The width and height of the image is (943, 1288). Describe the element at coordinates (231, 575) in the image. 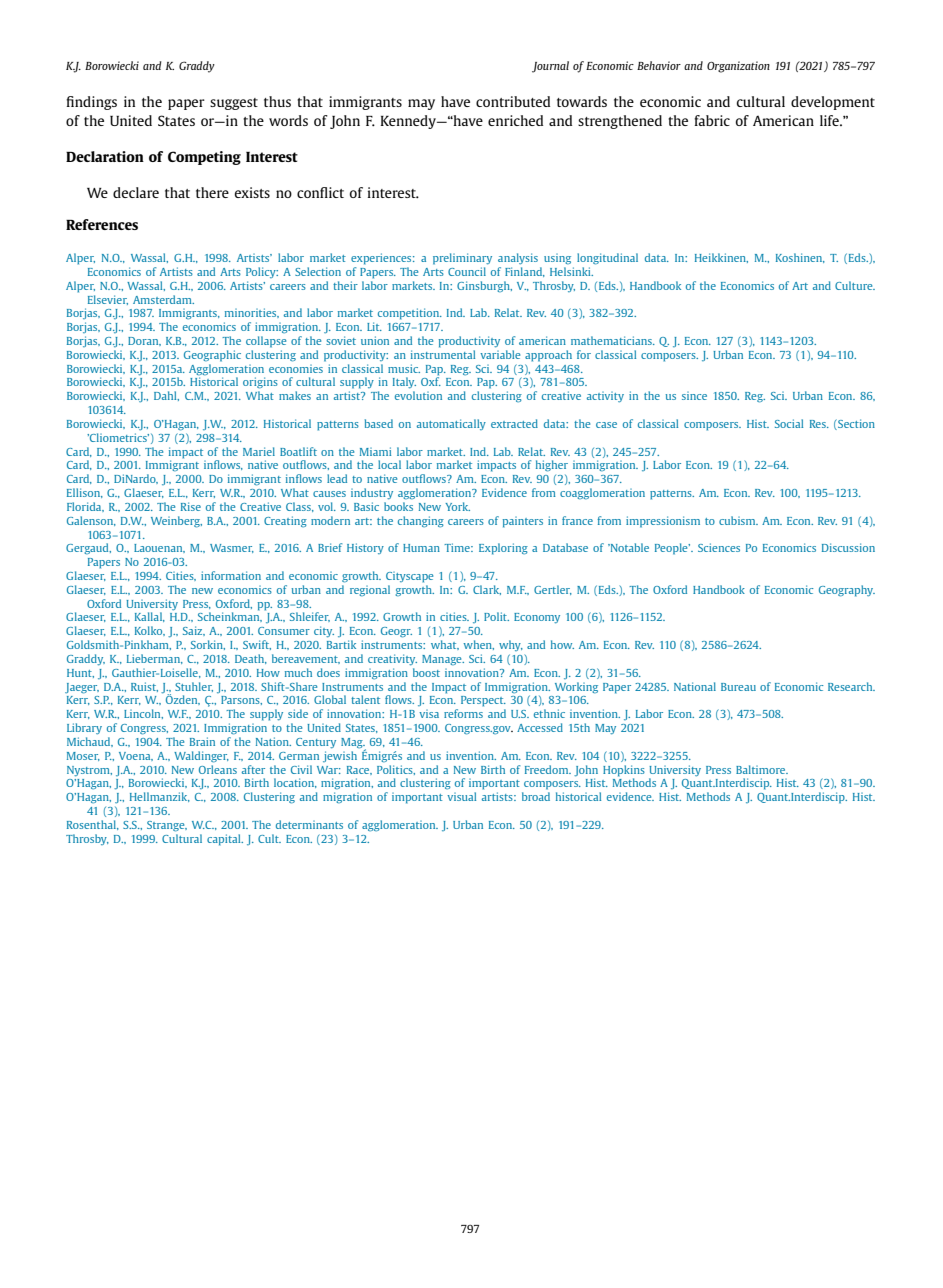

I see `information` at that location.
